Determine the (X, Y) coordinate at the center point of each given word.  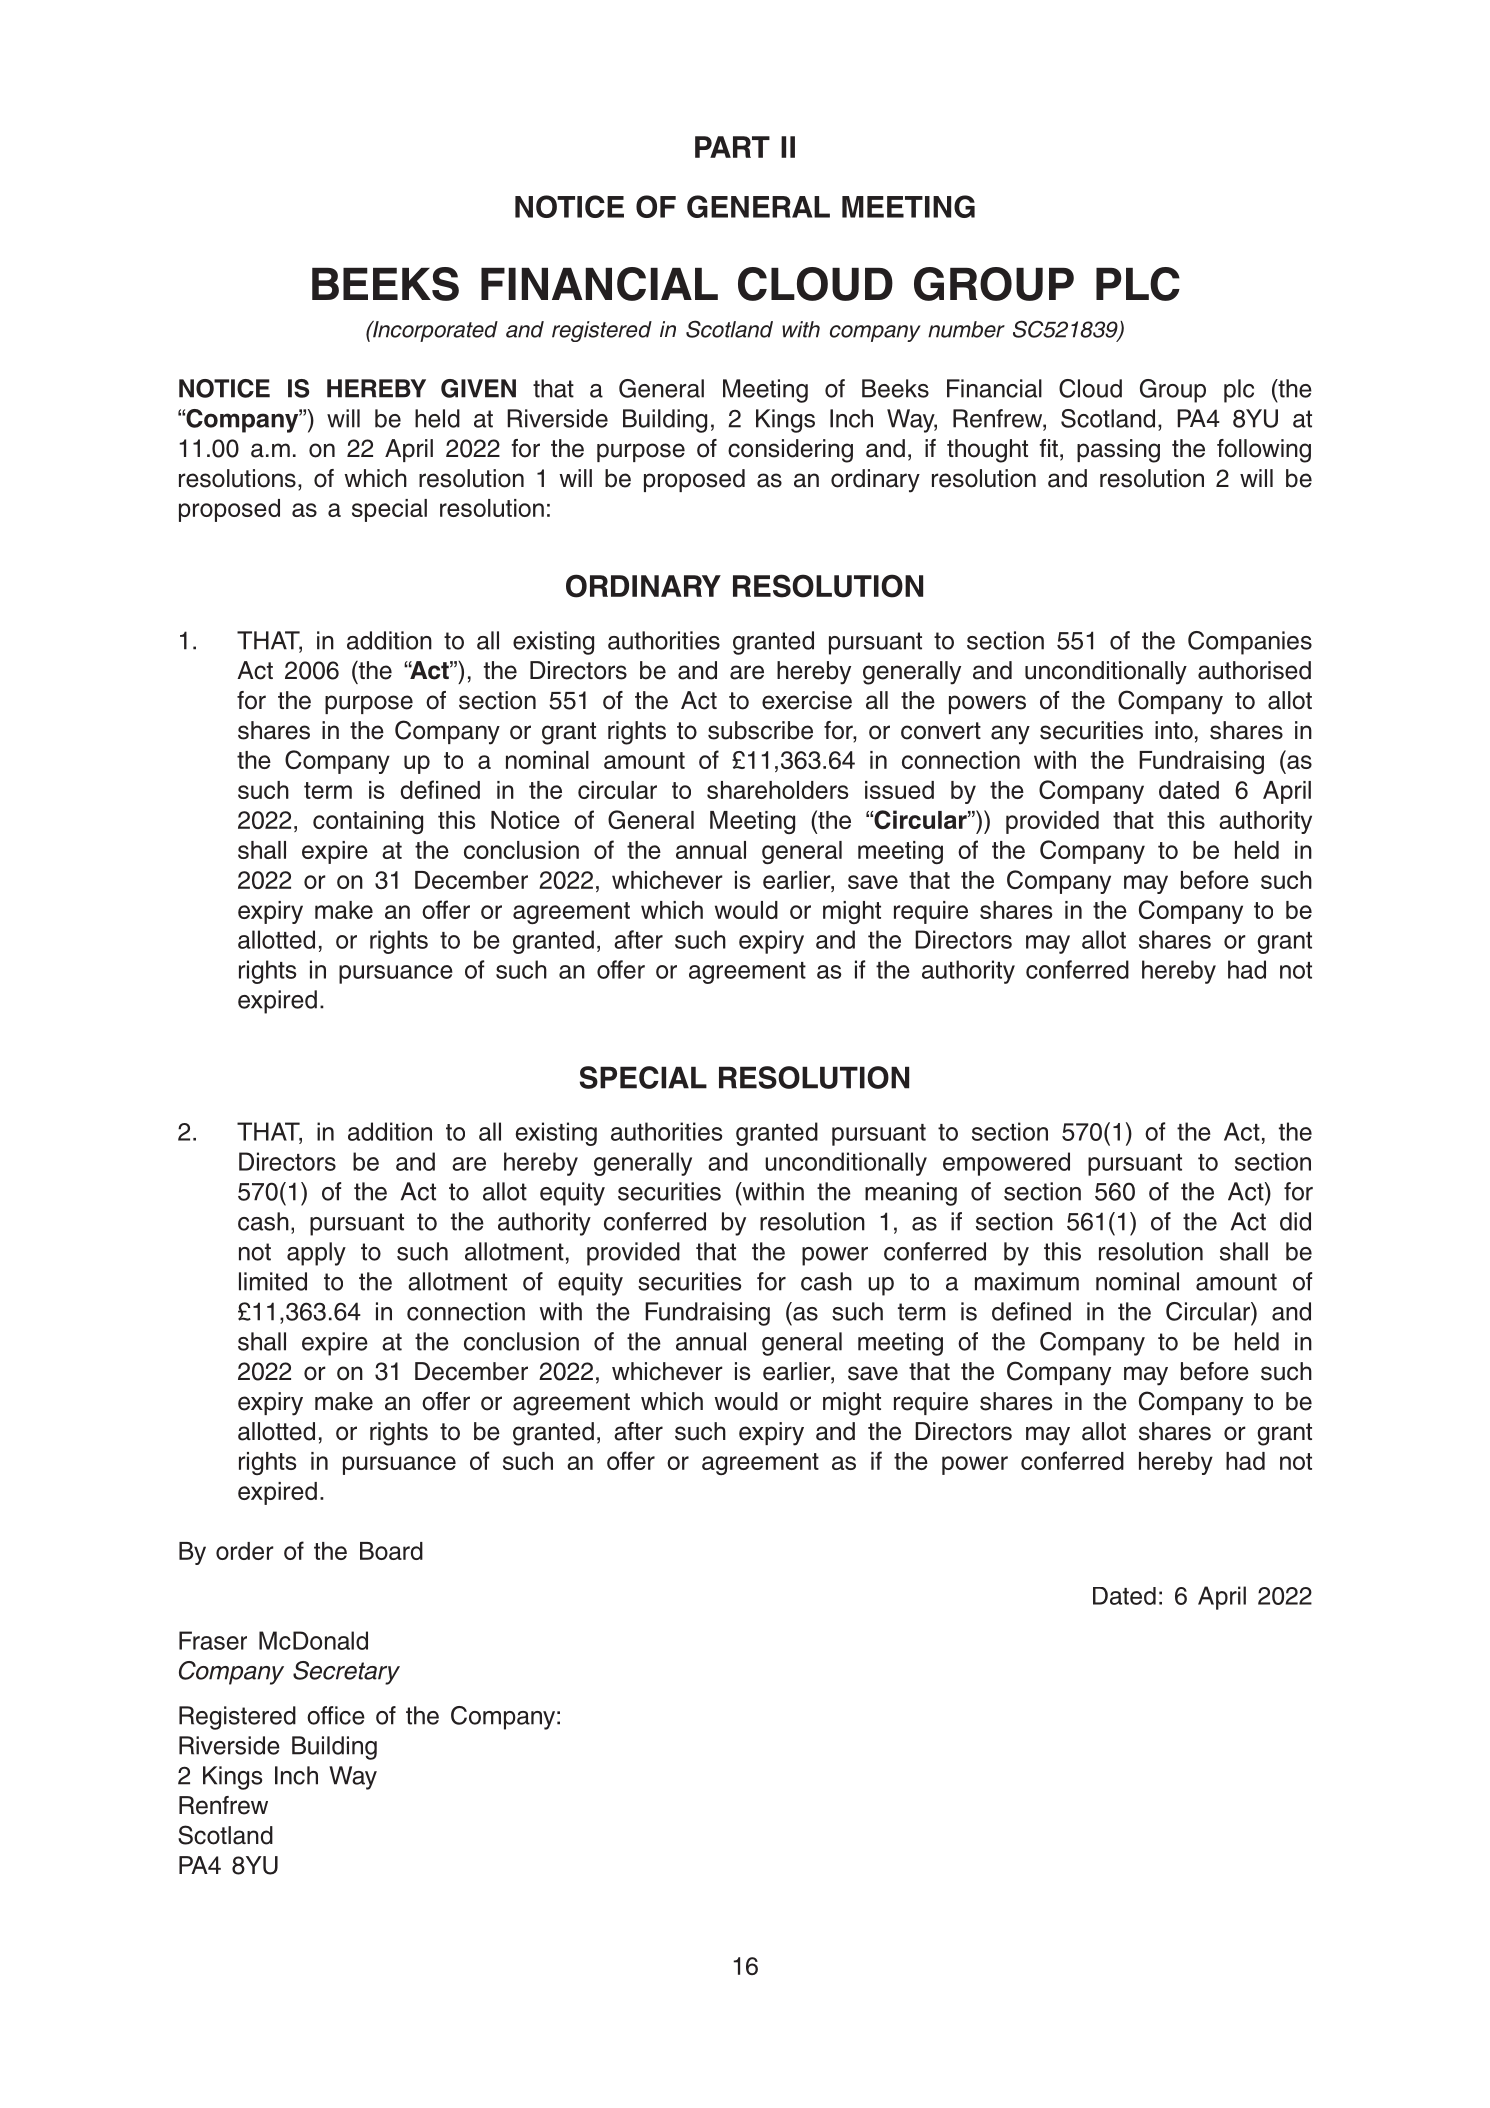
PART (732, 147)
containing (368, 822)
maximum (1027, 1281)
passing (1118, 451)
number (966, 329)
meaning (911, 1194)
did (1295, 1221)
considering (790, 451)
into (1174, 730)
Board (391, 1551)
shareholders (777, 790)
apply (316, 1254)
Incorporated (434, 331)
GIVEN (478, 388)
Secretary (346, 1673)
